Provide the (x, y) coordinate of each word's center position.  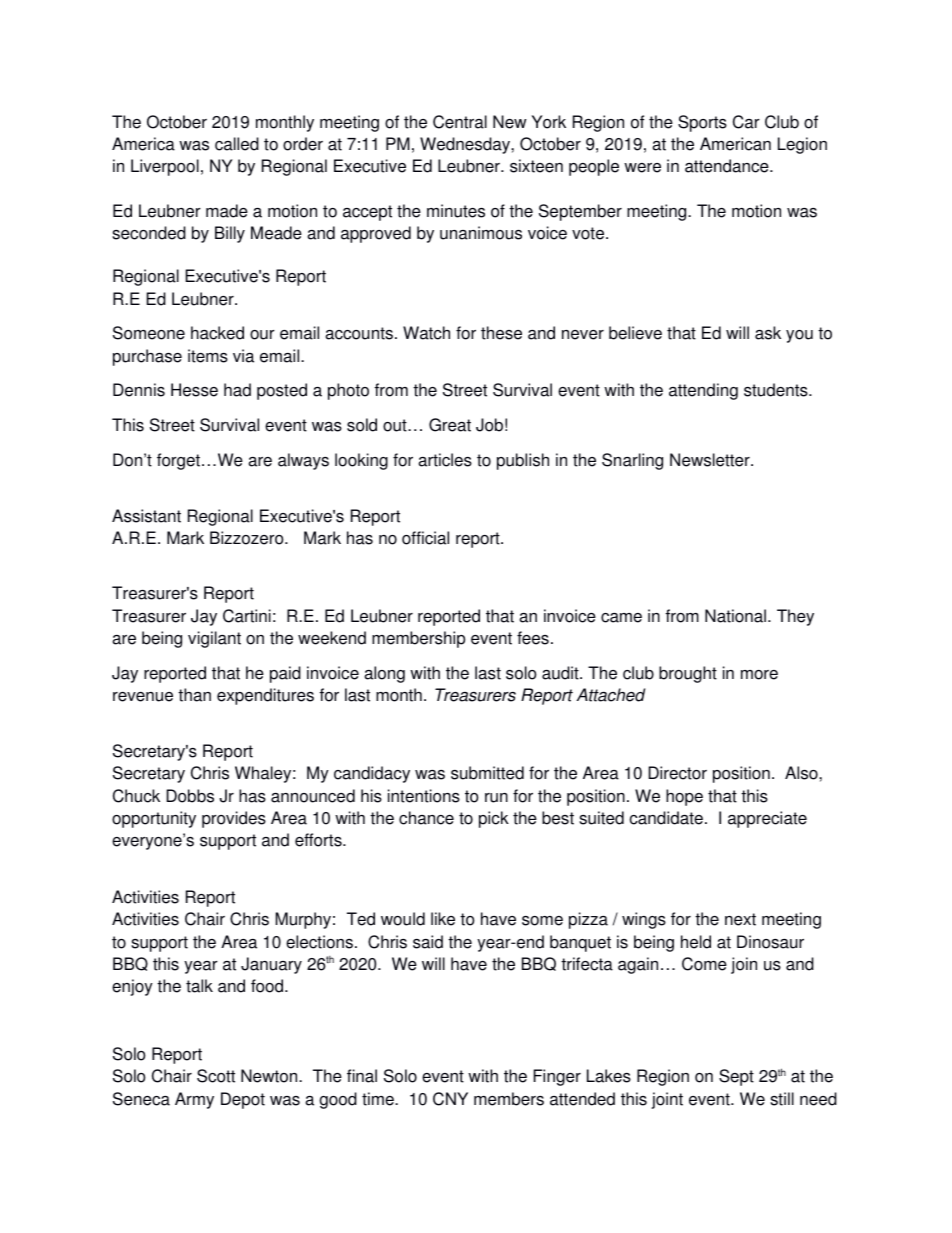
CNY (450, 1099)
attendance (728, 166)
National (737, 616)
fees (533, 638)
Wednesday (466, 145)
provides (234, 819)
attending (703, 391)
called (237, 144)
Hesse (194, 390)
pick (494, 819)
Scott (216, 1076)
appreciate (767, 819)
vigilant (214, 639)
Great (450, 425)
